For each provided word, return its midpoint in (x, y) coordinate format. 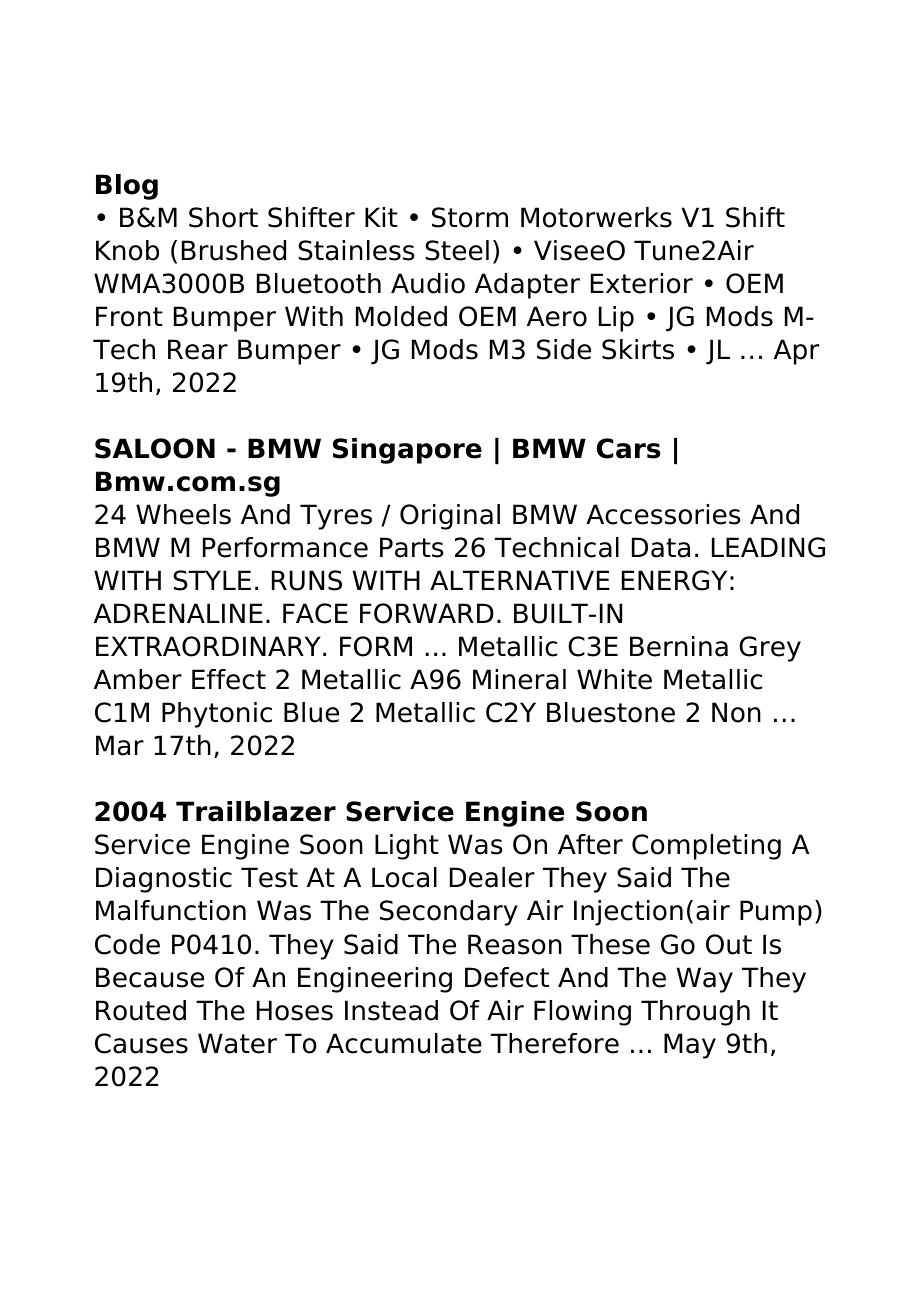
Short (223, 217)
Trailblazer (256, 811)
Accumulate (404, 1043)
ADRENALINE (178, 613)
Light (407, 847)
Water (237, 1043)
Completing (706, 847)
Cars (629, 448)
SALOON (155, 448)
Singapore (407, 451)
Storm (470, 217)
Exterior (642, 283)
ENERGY (674, 580)
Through (695, 1013)
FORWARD (427, 613)
